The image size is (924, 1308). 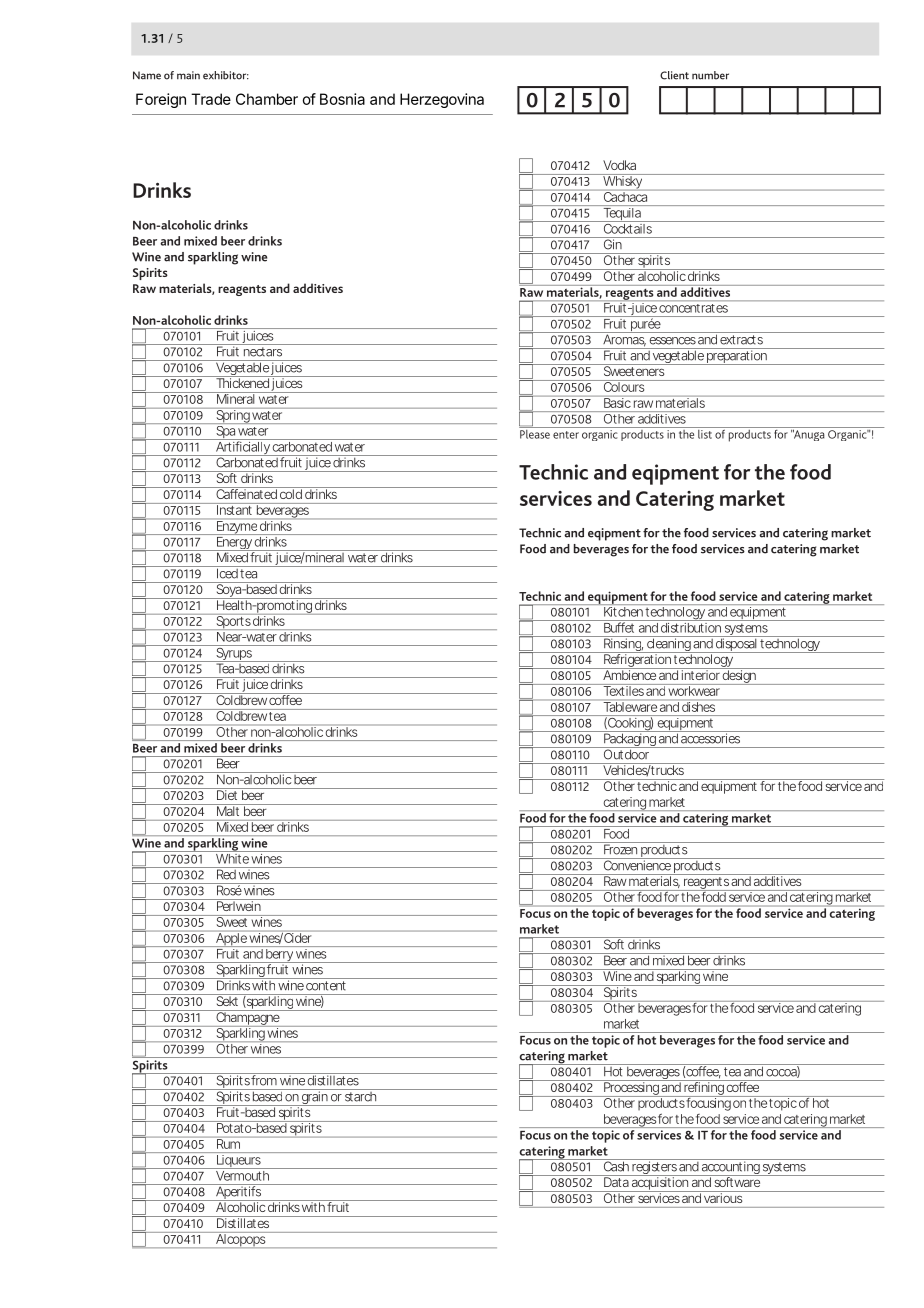 What do you see at coordinates (360, 1095) in the screenshot?
I see `starch` at bounding box center [360, 1095].
